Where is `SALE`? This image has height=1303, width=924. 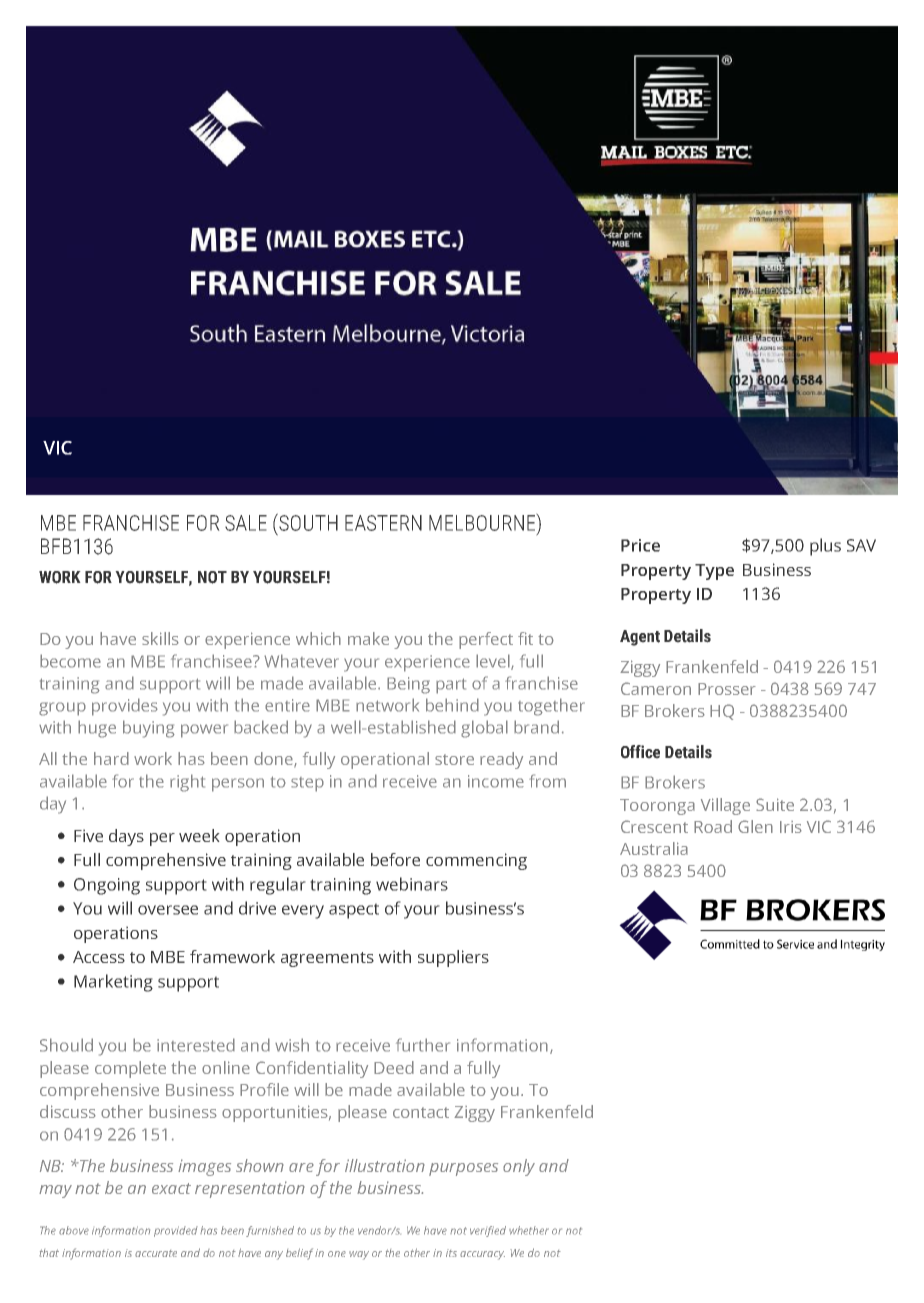
SALE is located at coordinates (246, 523).
